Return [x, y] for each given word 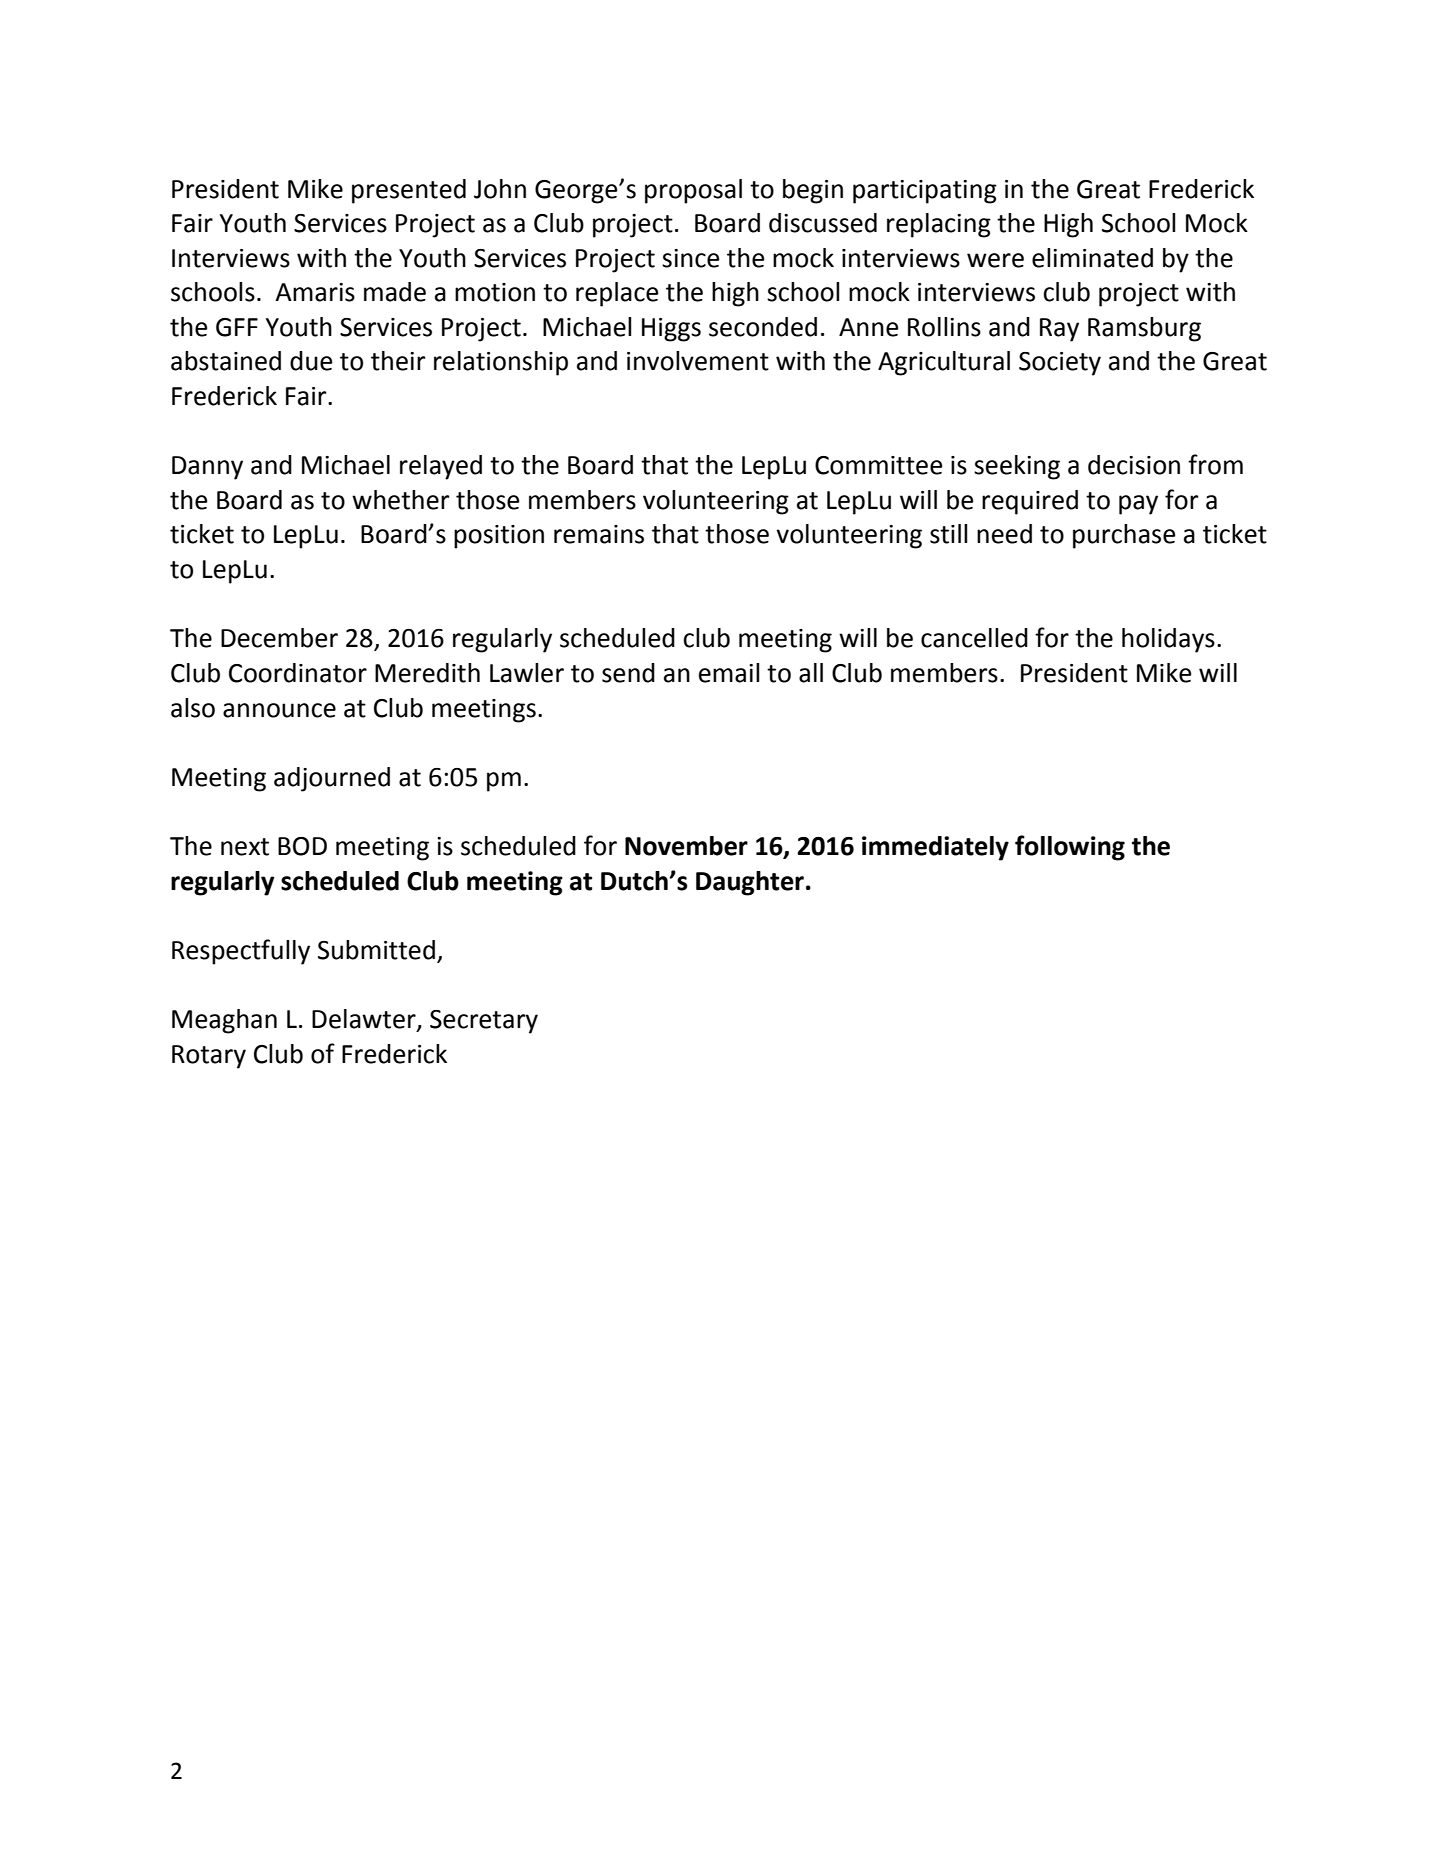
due [311, 361]
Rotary [209, 1057]
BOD [302, 846]
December [279, 638]
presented [409, 191]
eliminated [1092, 258]
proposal [693, 191]
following [1070, 848]
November [686, 846]
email [729, 673]
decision [1134, 465]
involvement [698, 361]
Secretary [484, 1022]
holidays [1168, 640]
